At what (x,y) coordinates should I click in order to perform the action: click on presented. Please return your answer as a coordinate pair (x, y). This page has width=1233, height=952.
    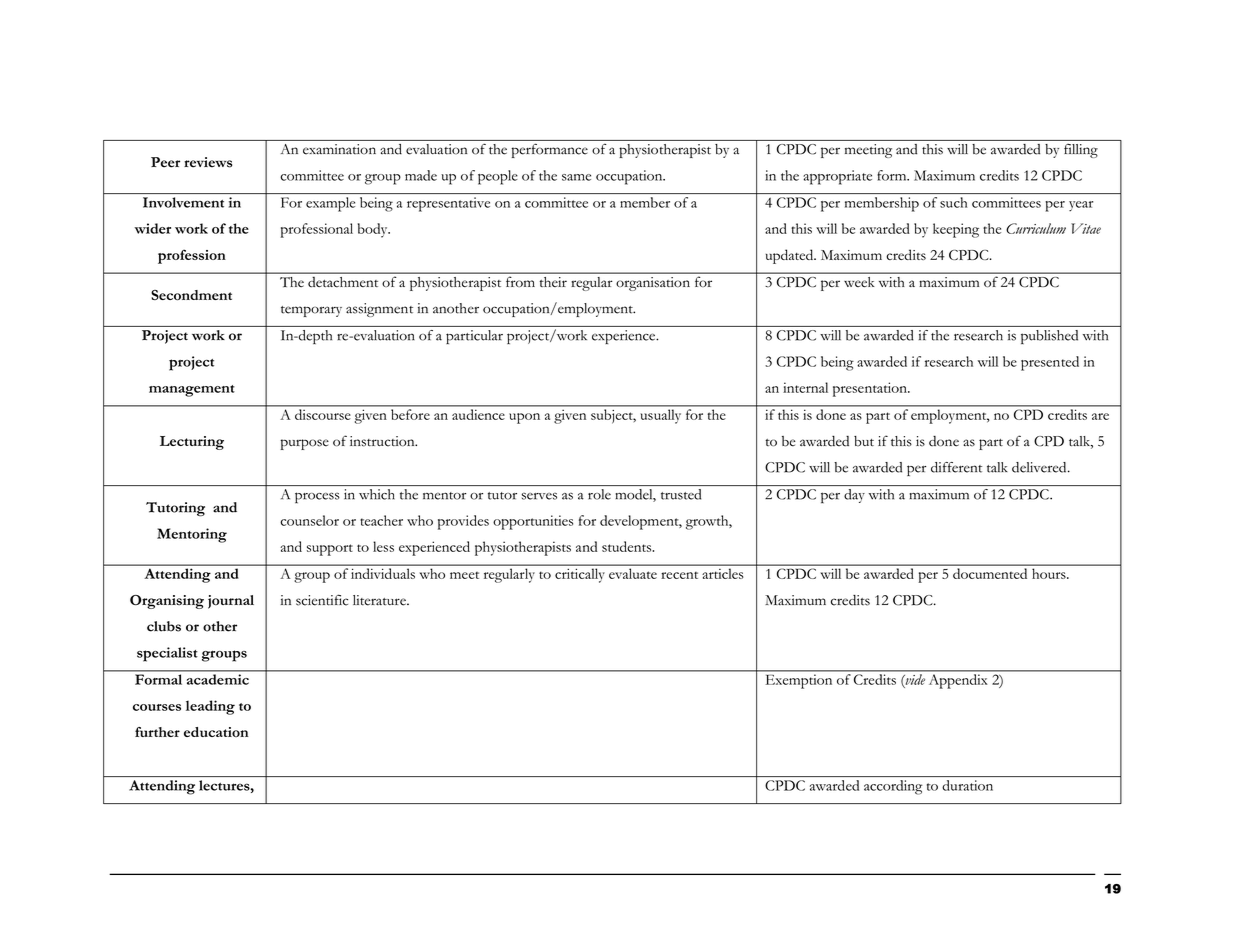
    Looking at the image, I should click on (1050, 363).
